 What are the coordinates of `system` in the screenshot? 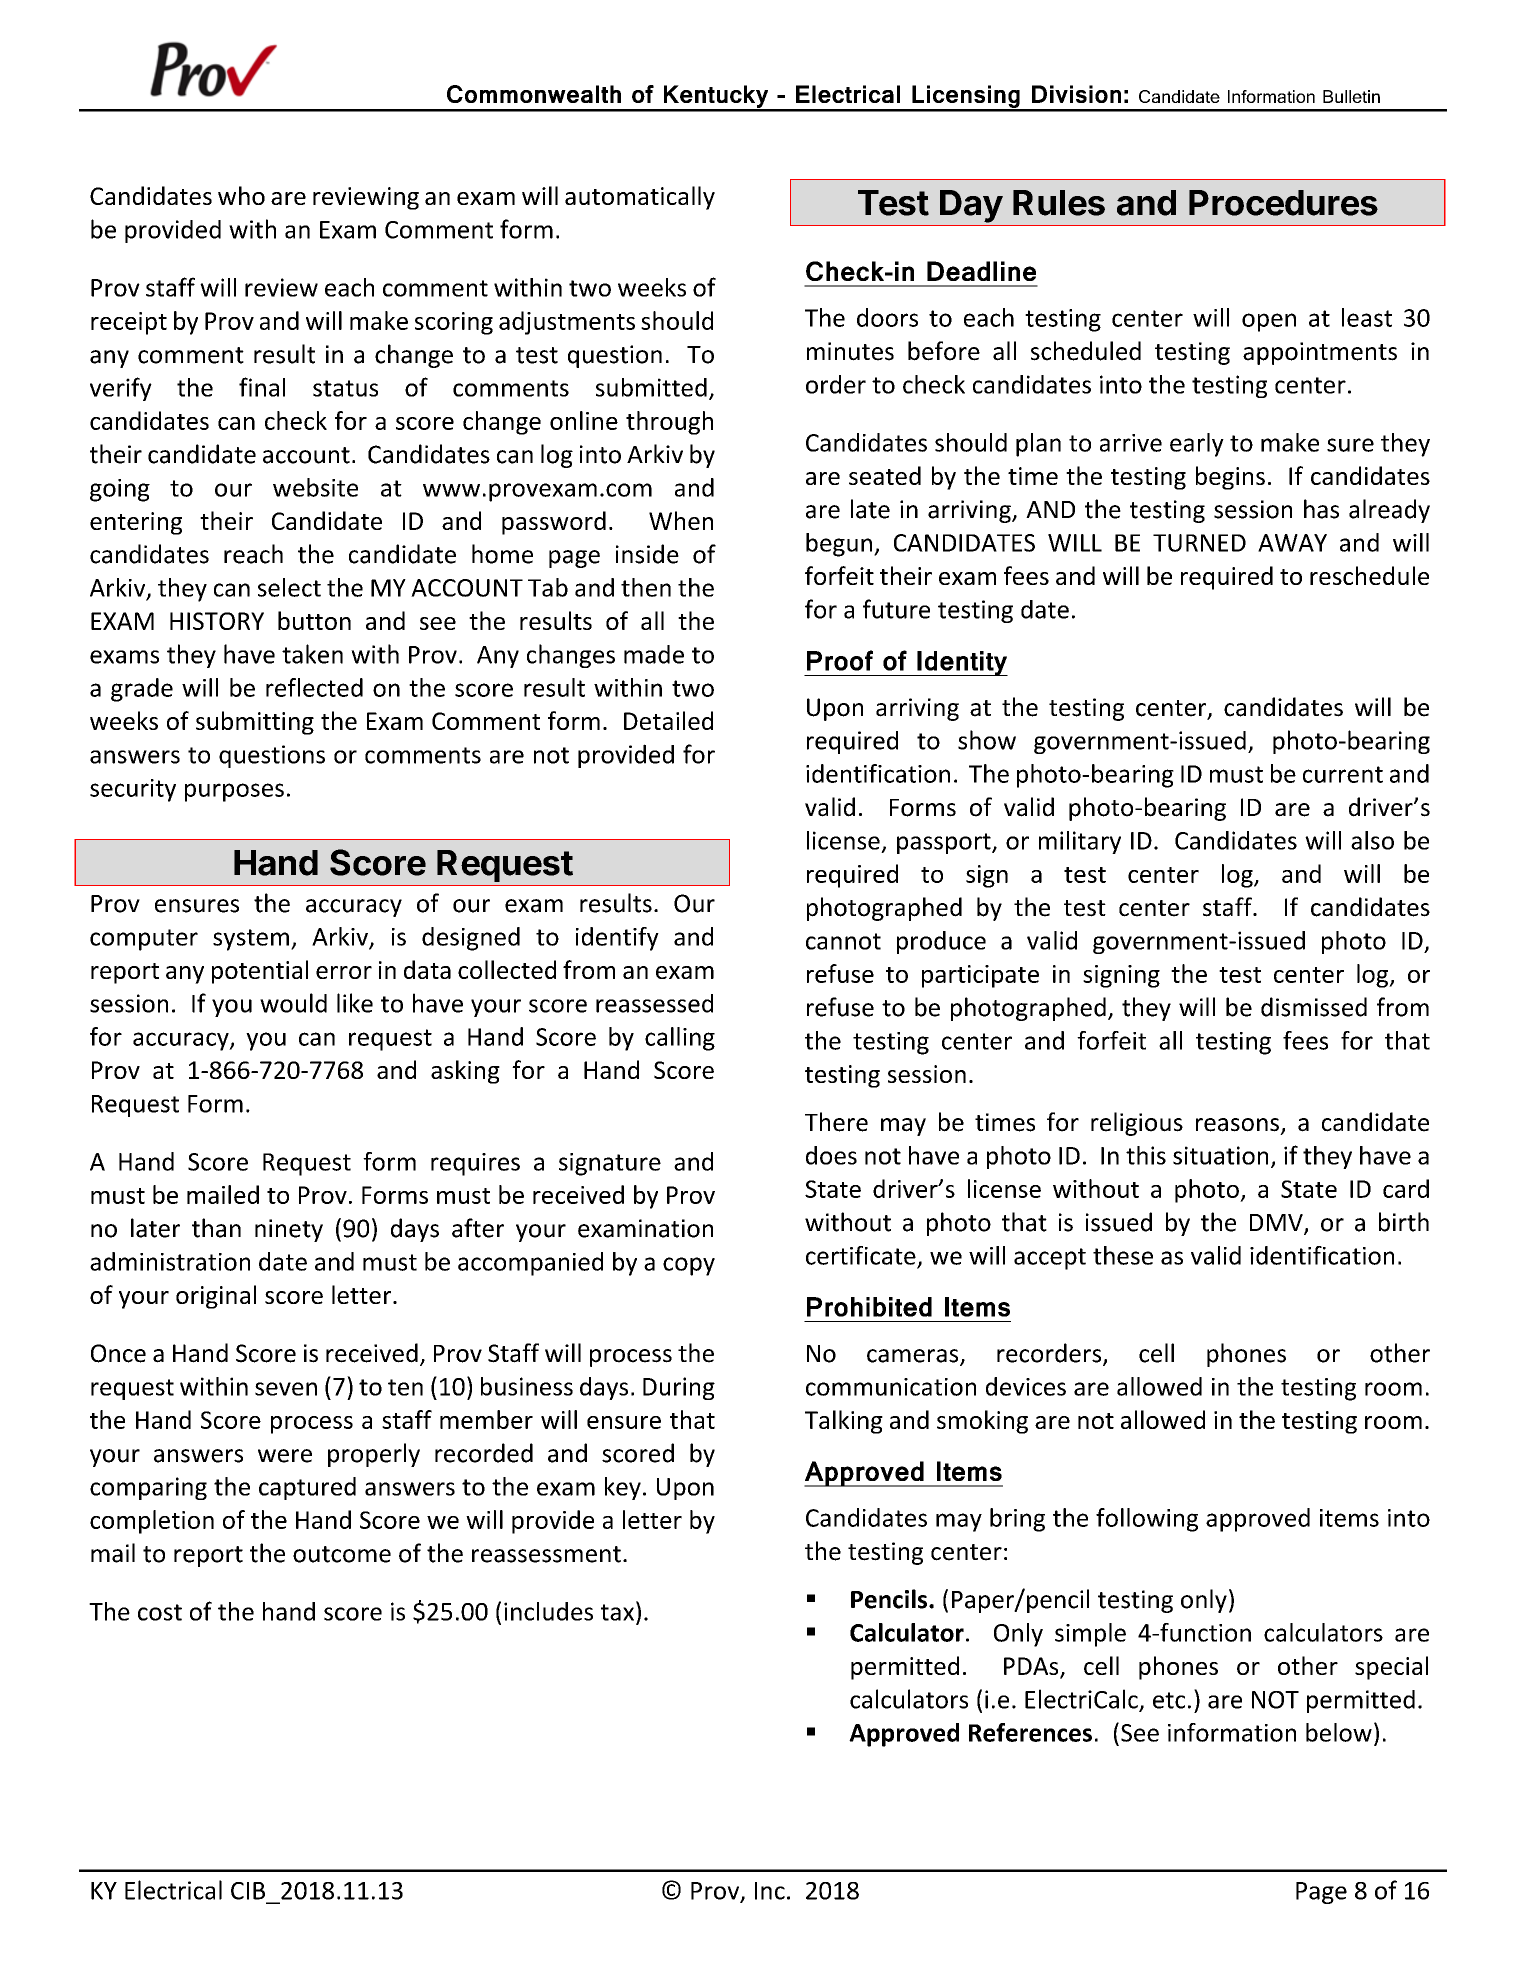 It's located at (251, 940).
